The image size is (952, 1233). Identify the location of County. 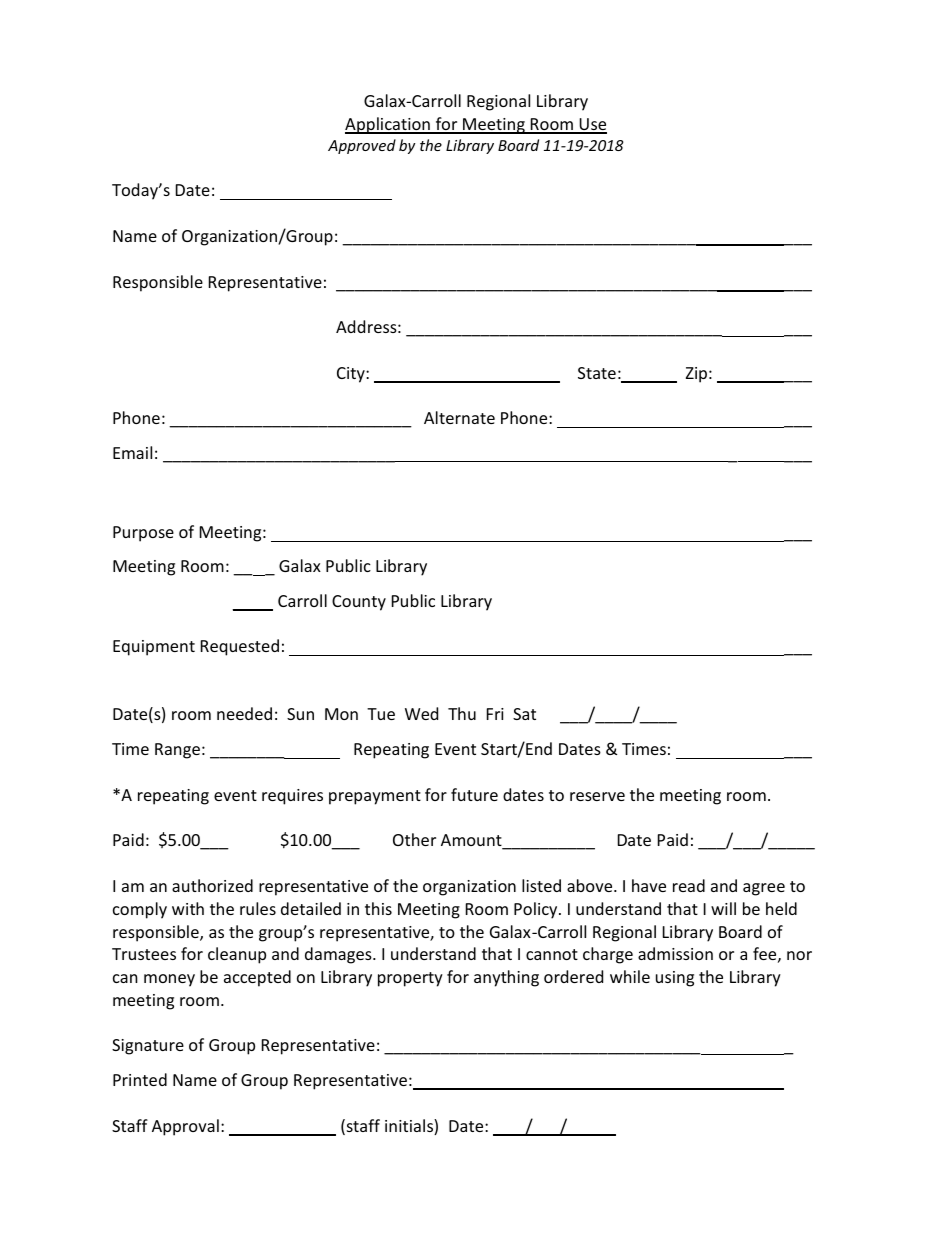
(359, 603).
